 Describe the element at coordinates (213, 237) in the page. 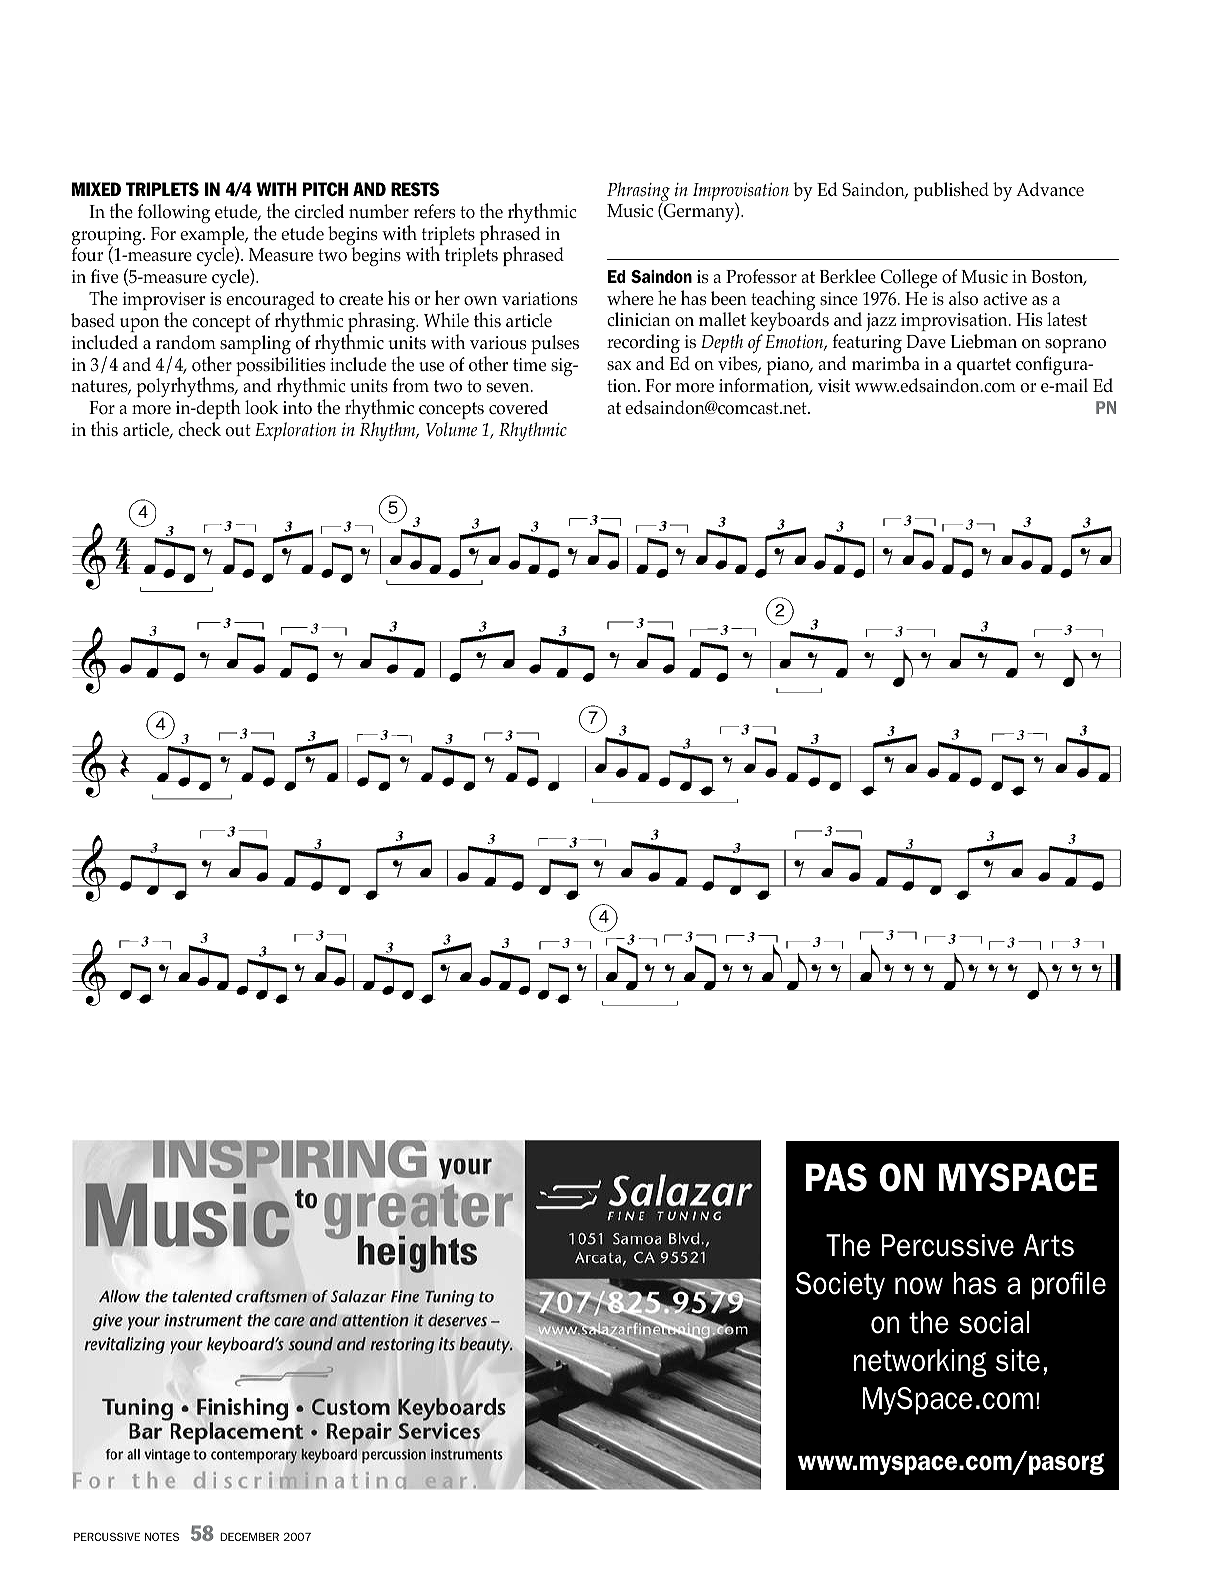

I see `example` at that location.
